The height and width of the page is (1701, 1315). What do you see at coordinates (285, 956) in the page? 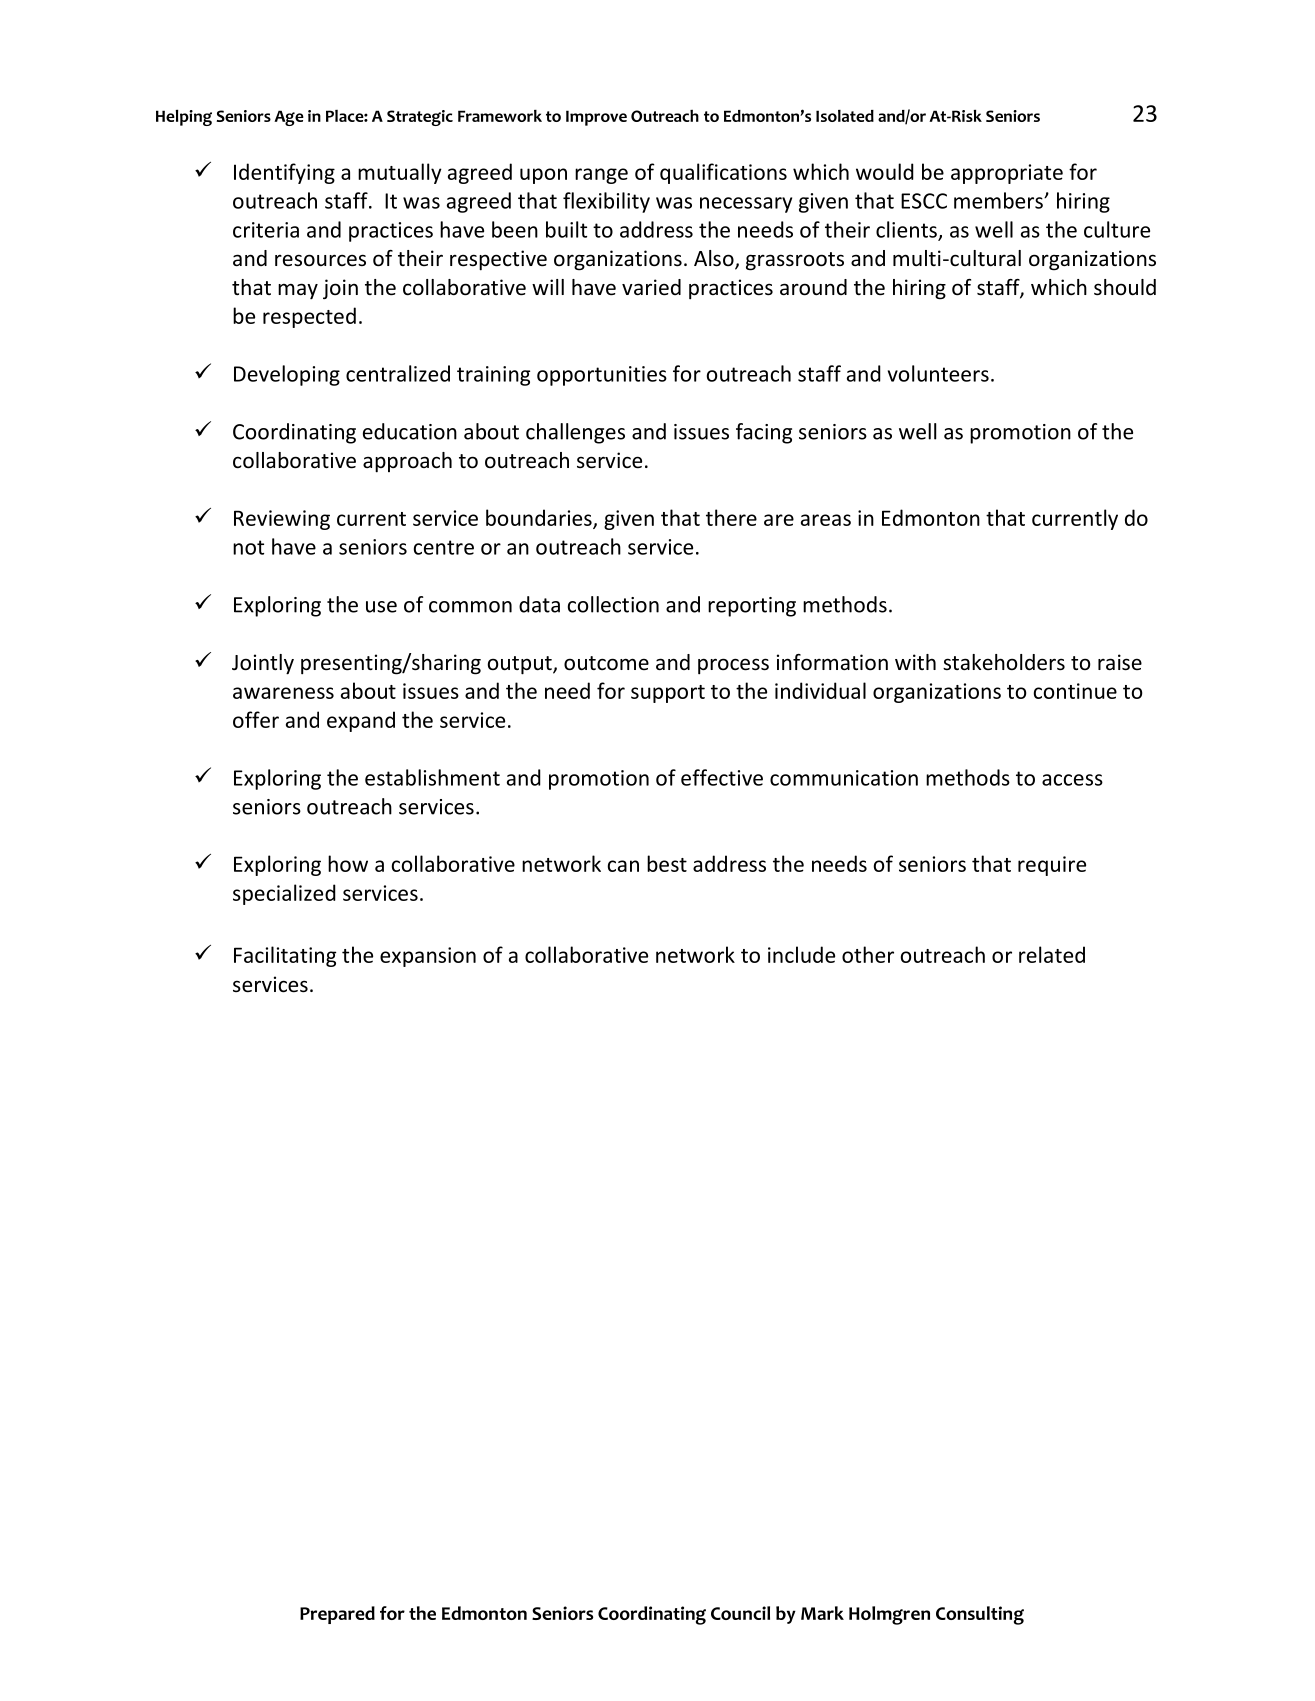
I see `Facilitating` at bounding box center [285, 956].
